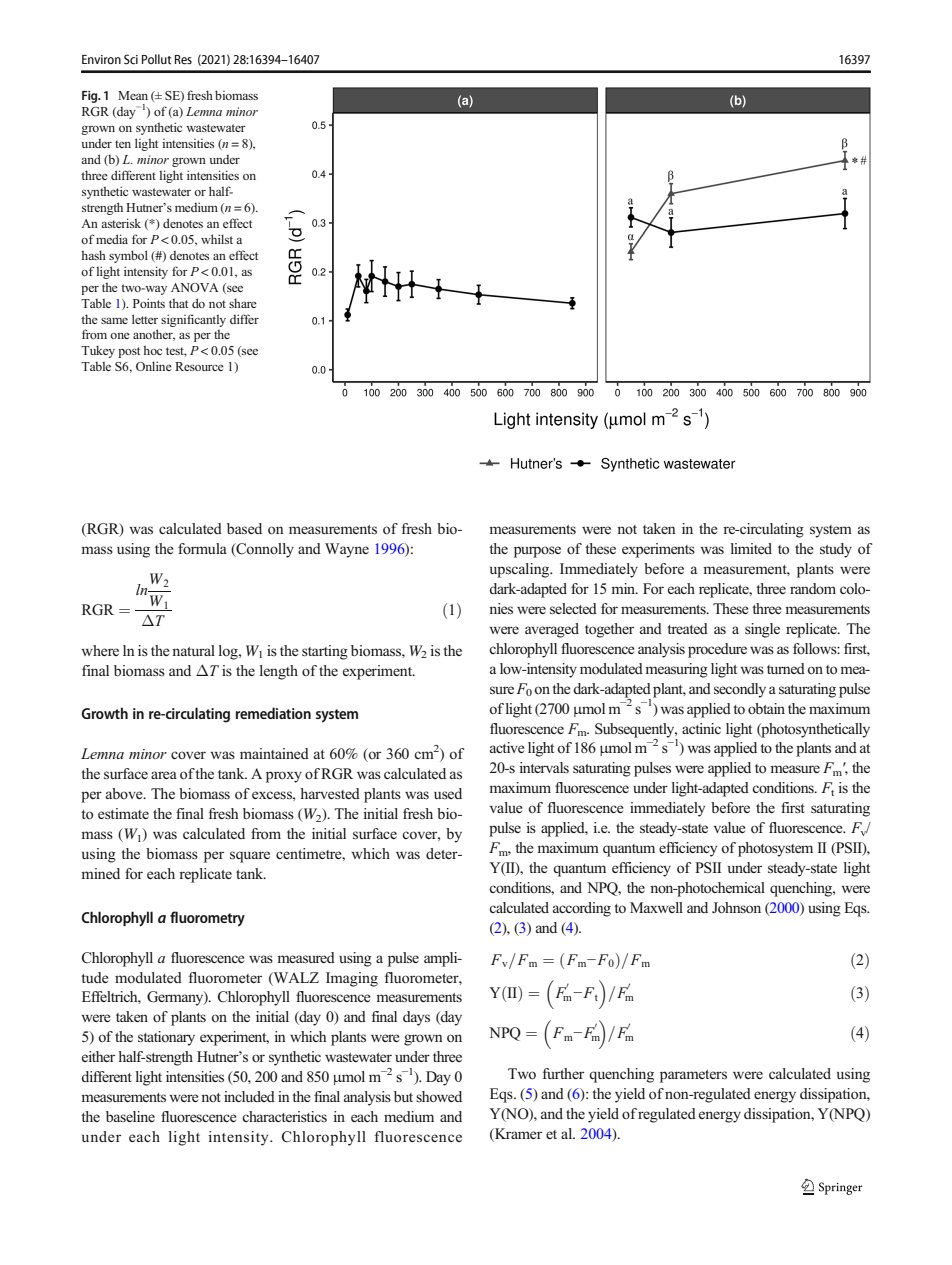 Image resolution: width=952 pixels, height=1265 pixels. Describe the element at coordinates (199, 366) in the screenshot. I see `Resource` at that location.
